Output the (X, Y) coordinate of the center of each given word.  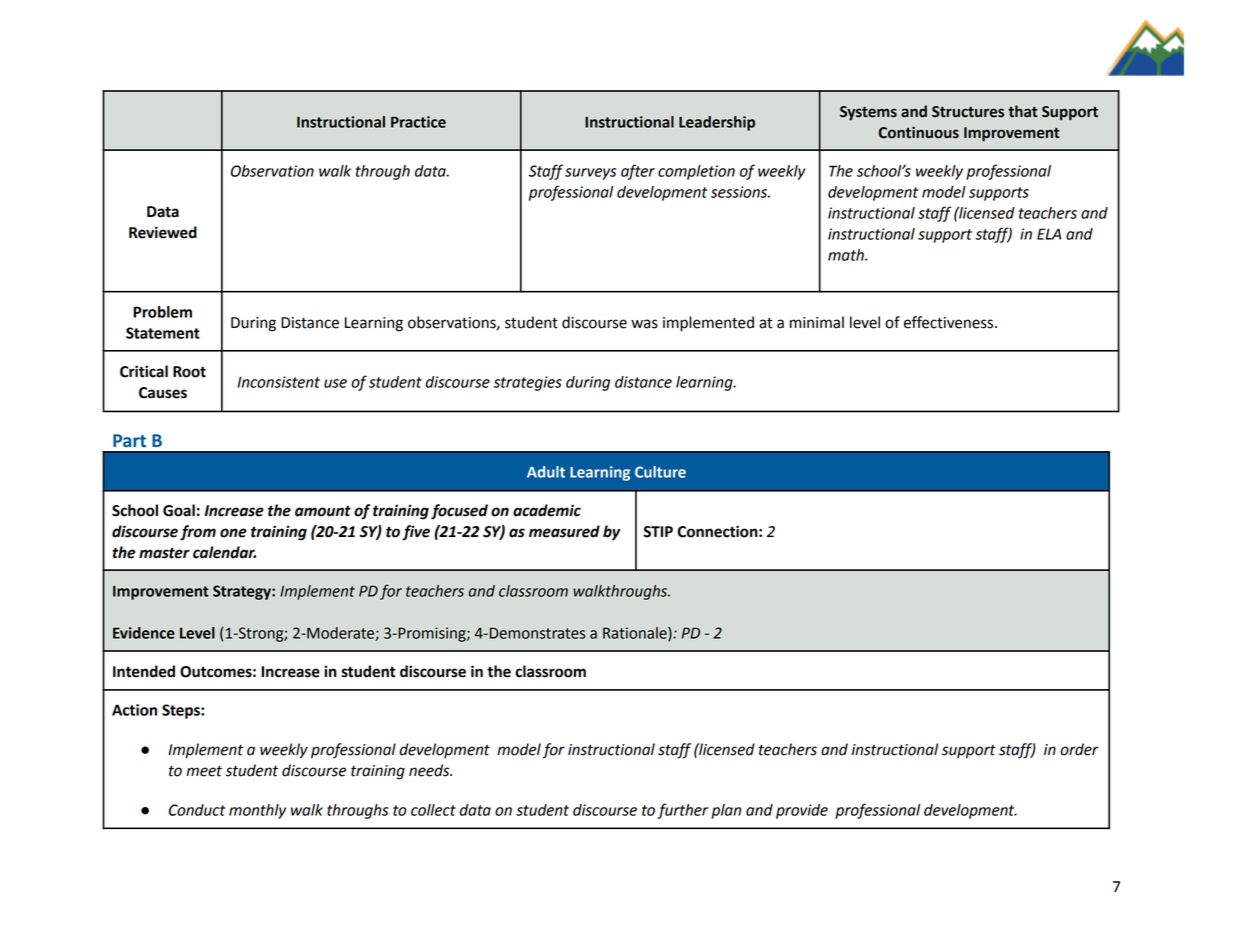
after (638, 172)
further (682, 811)
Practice (418, 122)
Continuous (919, 132)
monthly (257, 811)
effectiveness (950, 322)
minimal (817, 322)
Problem (162, 312)
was (644, 324)
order (1079, 749)
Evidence (144, 633)
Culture (660, 472)
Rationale (636, 634)
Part (129, 441)
